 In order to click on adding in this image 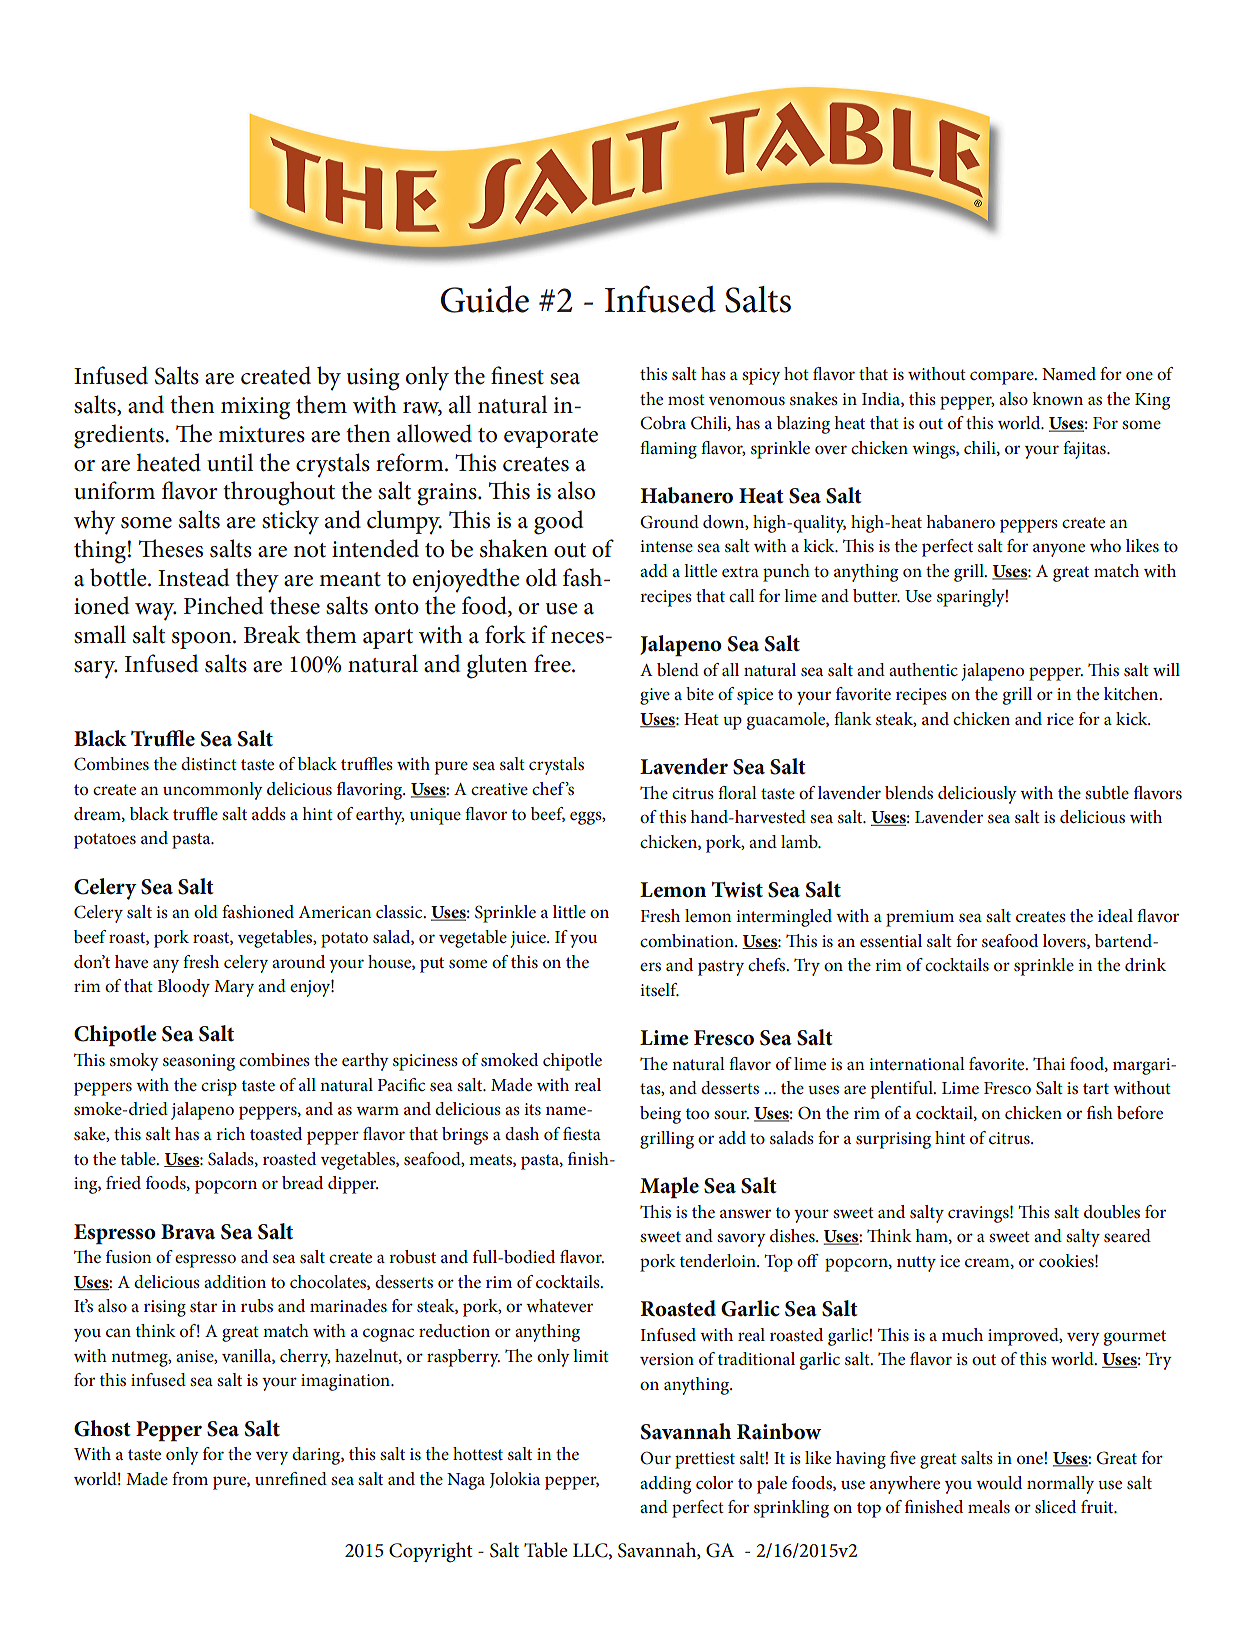, I will do `click(665, 1485)`.
